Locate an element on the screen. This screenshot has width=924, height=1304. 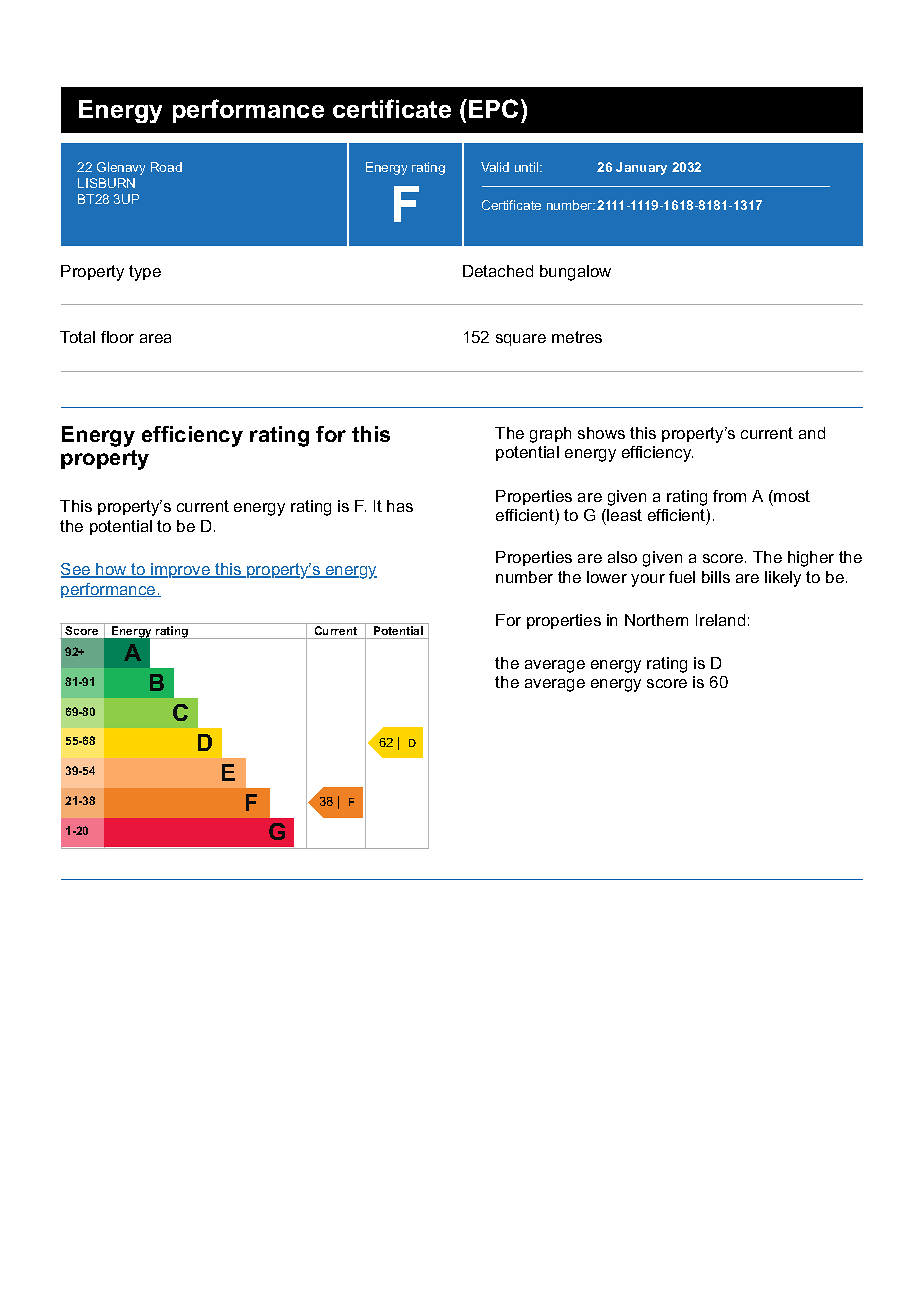
improve is located at coordinates (180, 570).
